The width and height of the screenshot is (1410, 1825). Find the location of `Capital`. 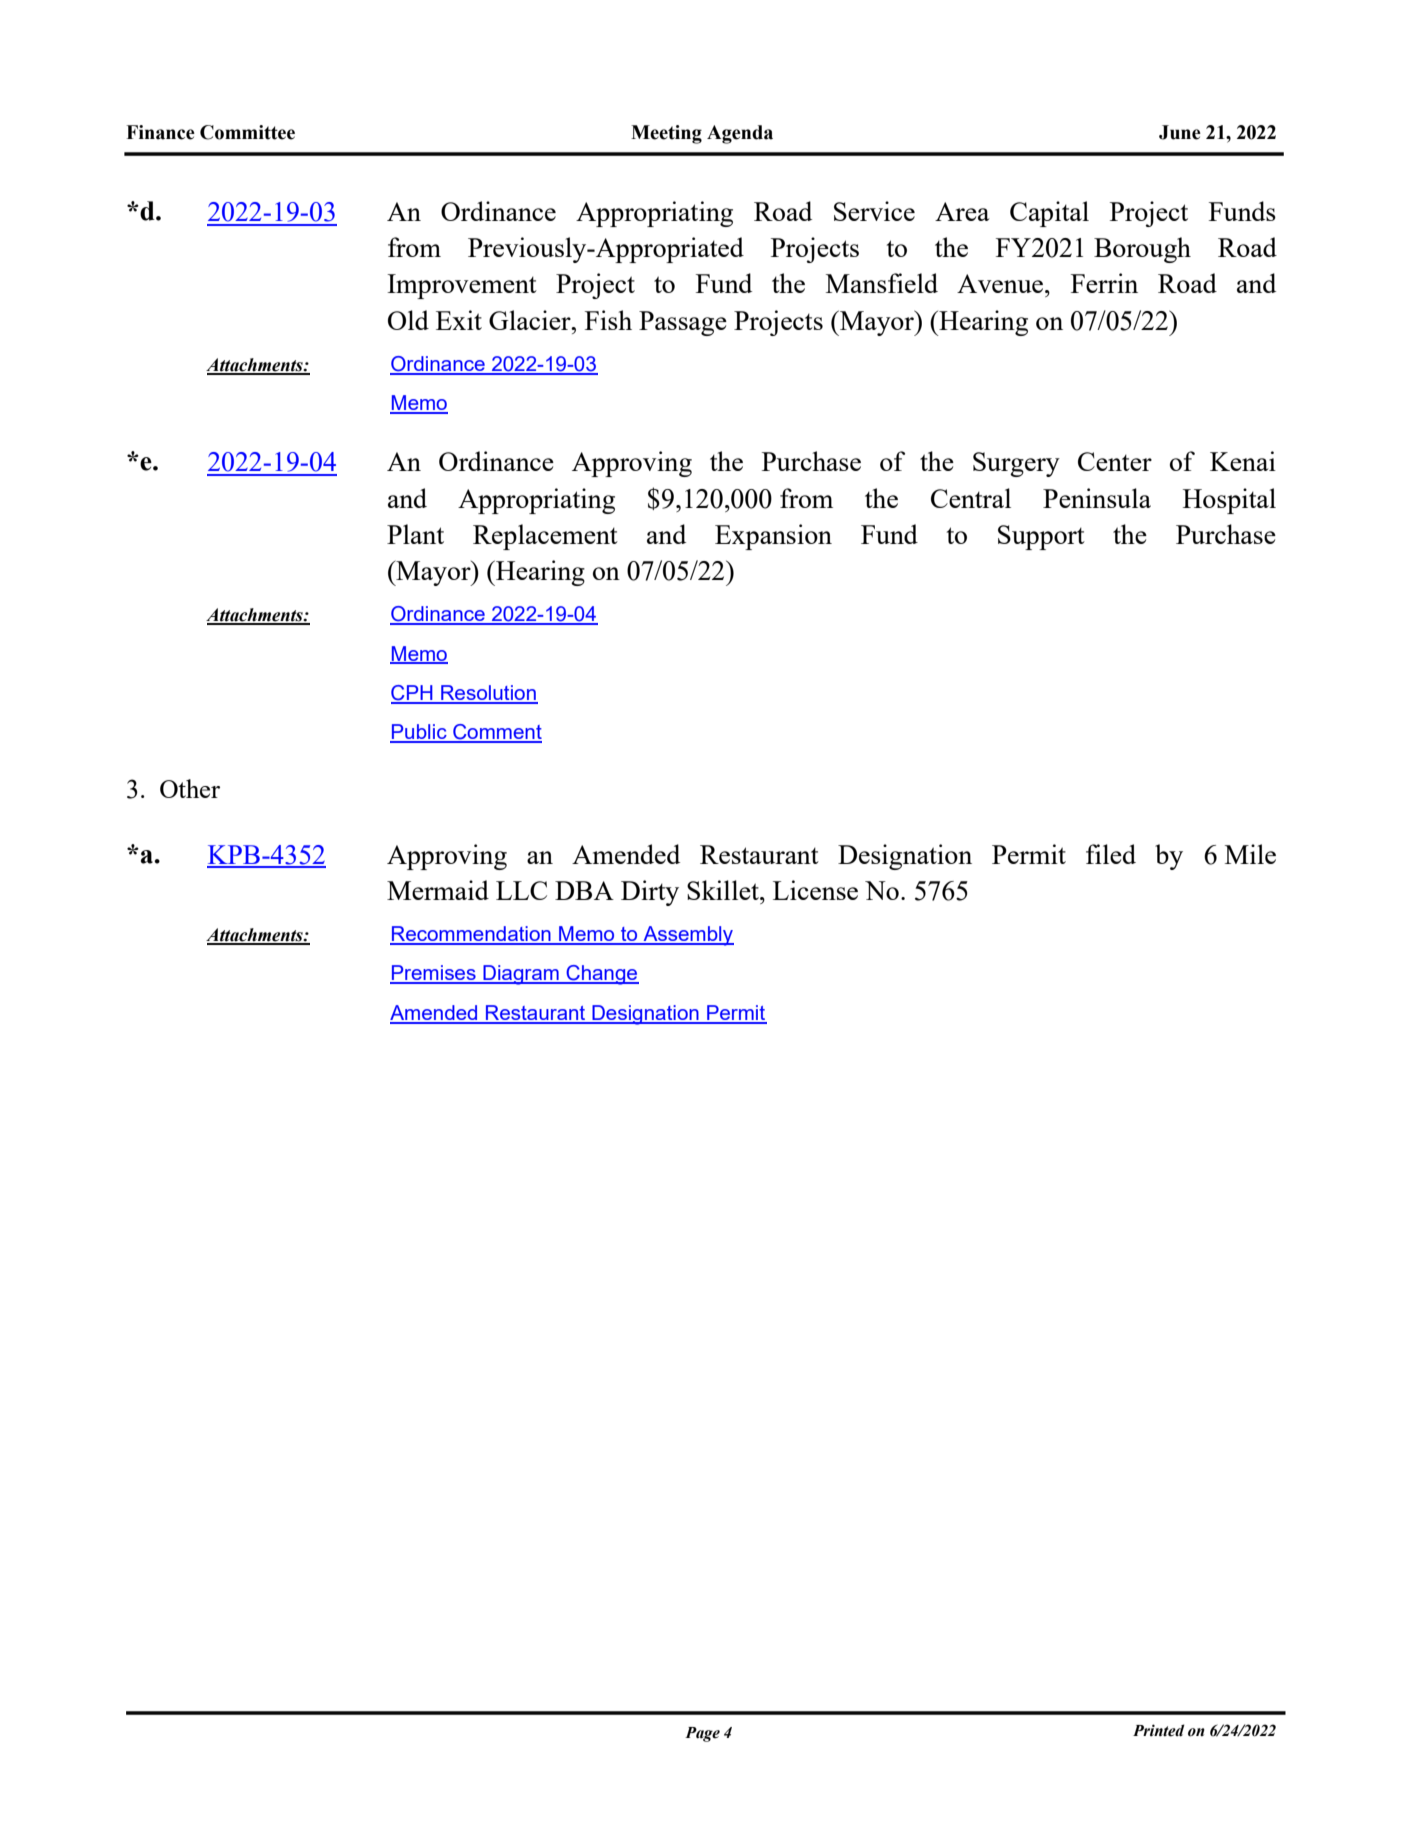

Capital is located at coordinates (1049, 214).
